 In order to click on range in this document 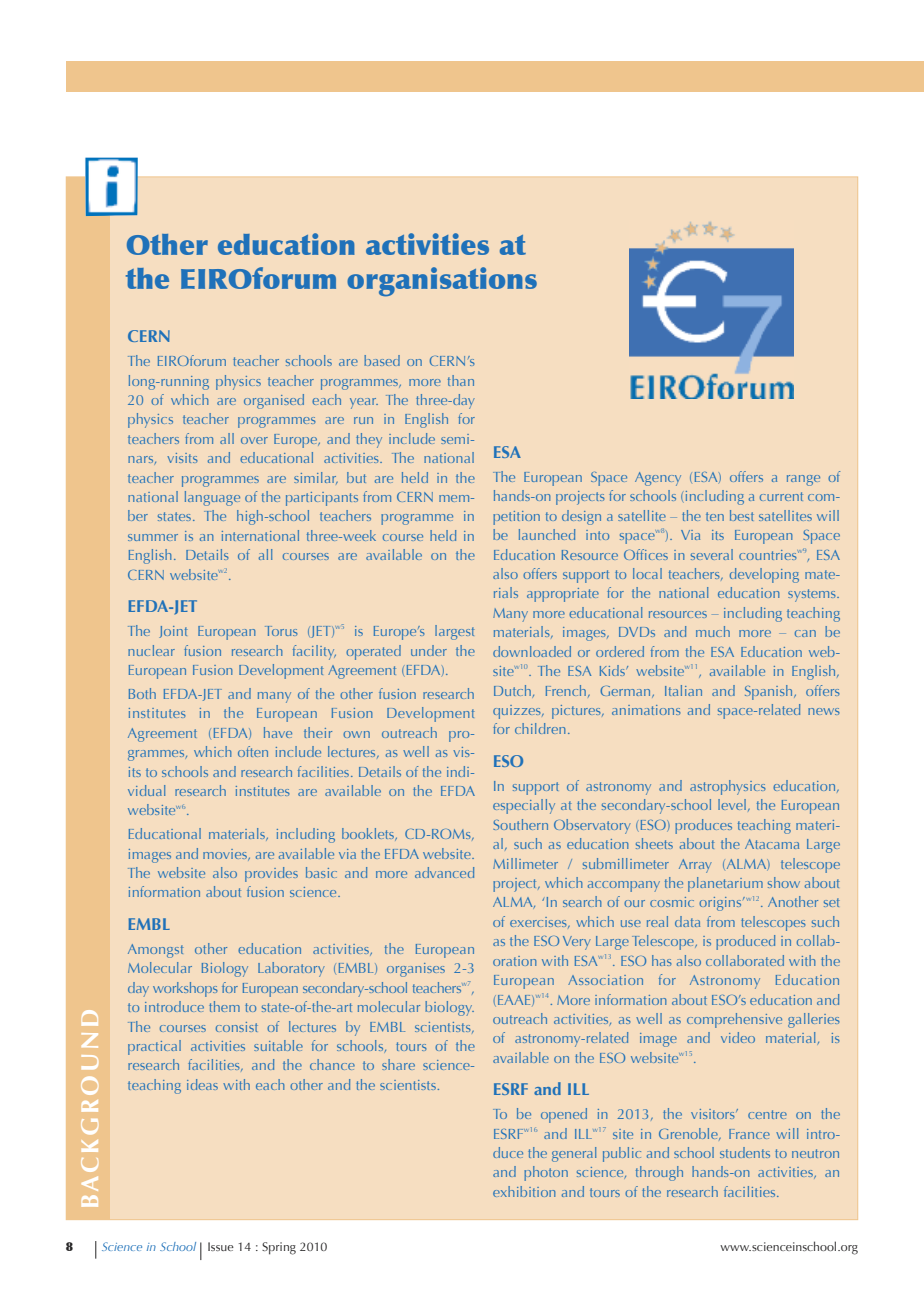, I will do `click(803, 480)`.
